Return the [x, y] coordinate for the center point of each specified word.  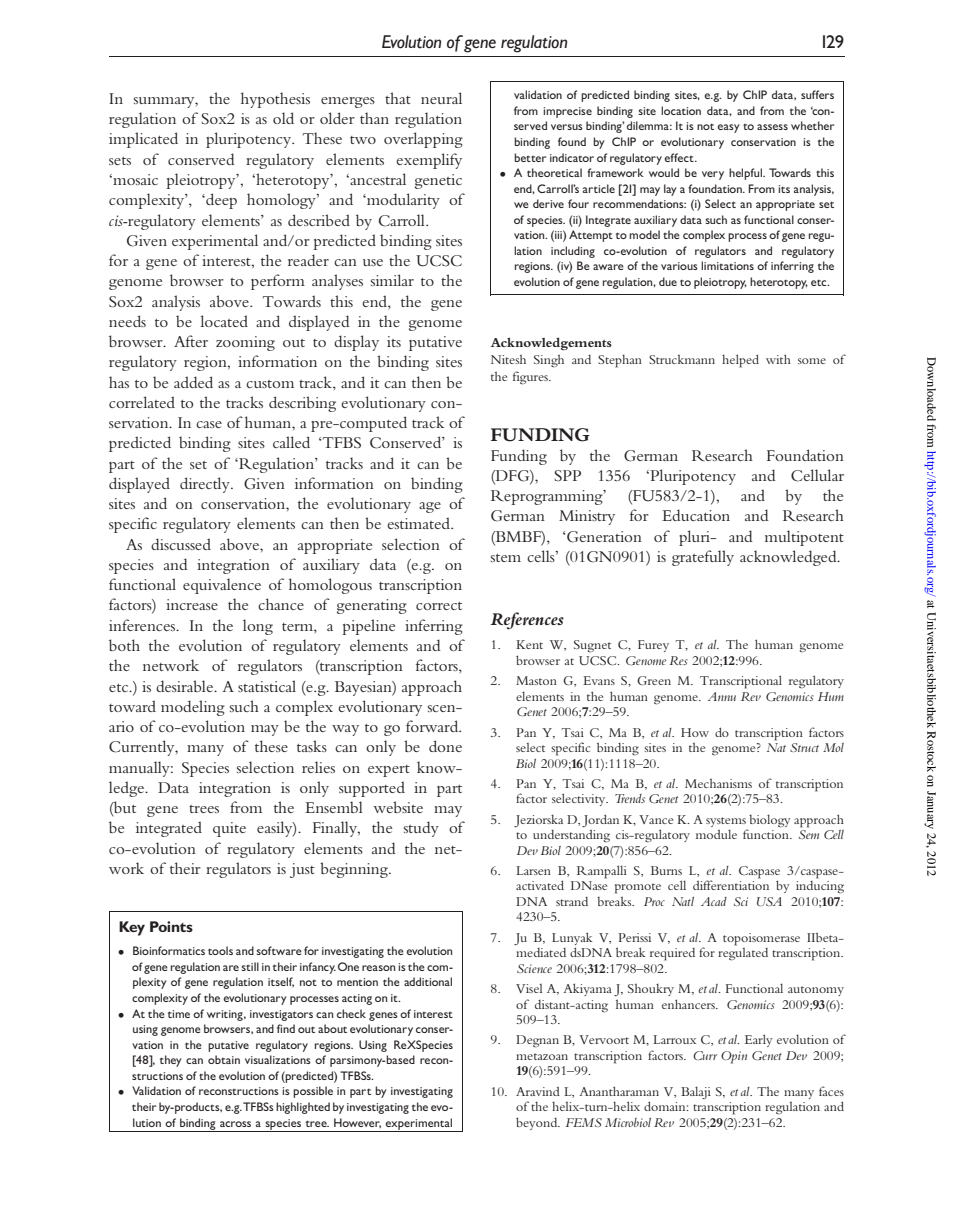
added [193, 382]
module [716, 834]
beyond [538, 1123]
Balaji [696, 1092]
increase [192, 604]
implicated [143, 140]
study [421, 829]
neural [441, 98]
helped [740, 361]
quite [229, 829]
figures [531, 378]
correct [439, 606]
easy [728, 128]
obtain [224, 1059]
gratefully [703, 558]
